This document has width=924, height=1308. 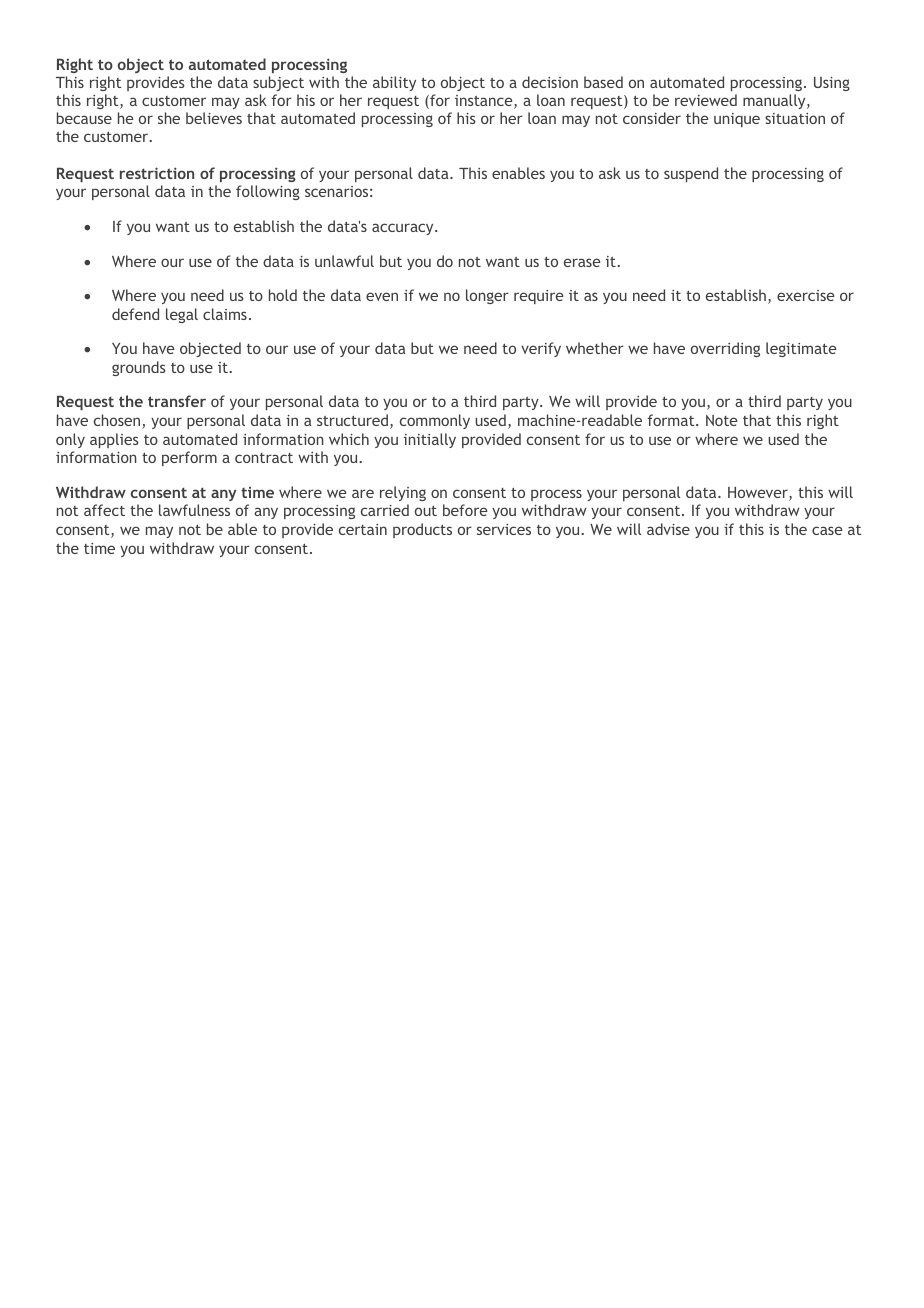 I want to click on erase, so click(x=582, y=262).
